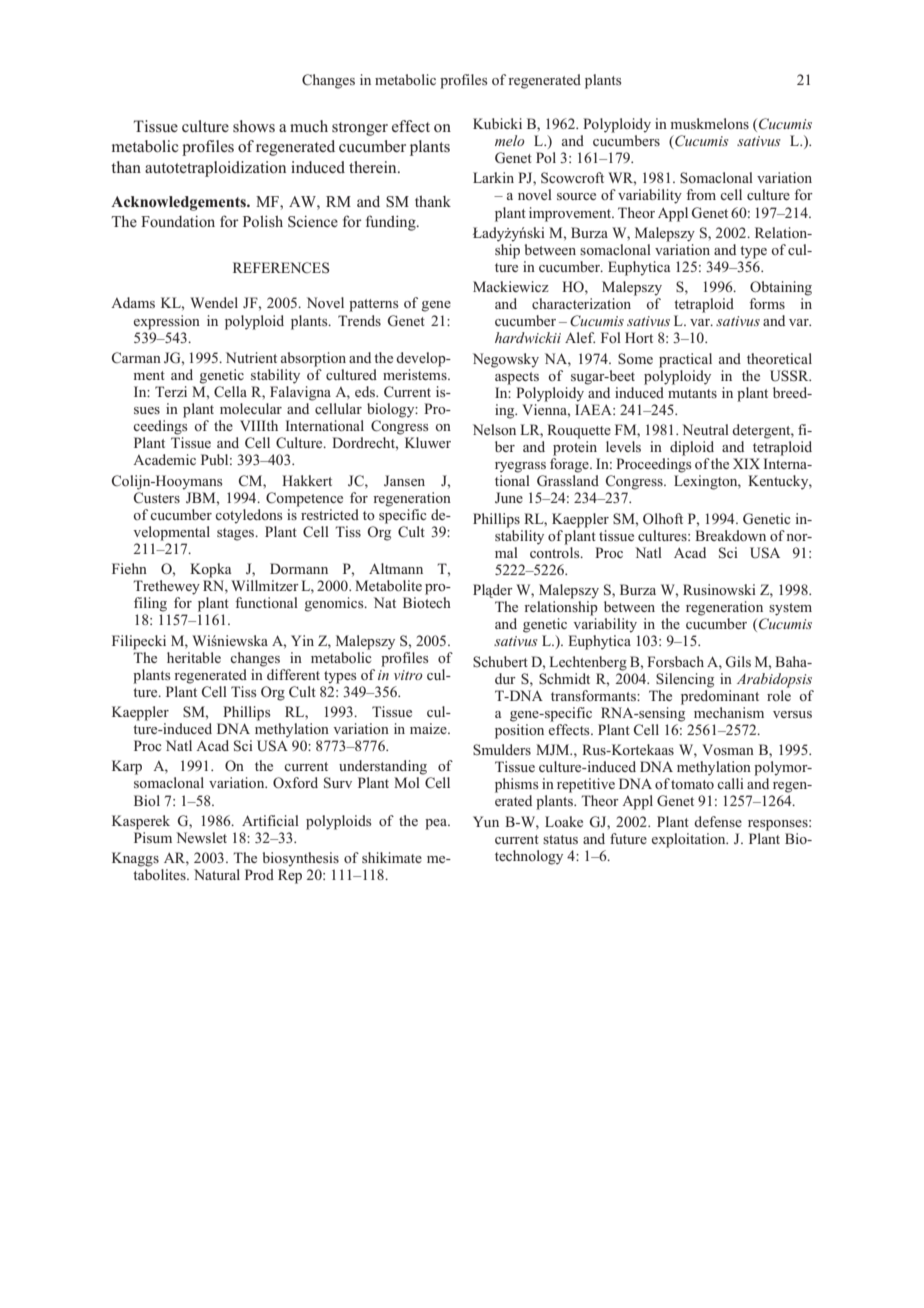 Image resolution: width=924 pixels, height=1308 pixels. Describe the element at coordinates (251, 408) in the page. I see `molecular` at that location.
